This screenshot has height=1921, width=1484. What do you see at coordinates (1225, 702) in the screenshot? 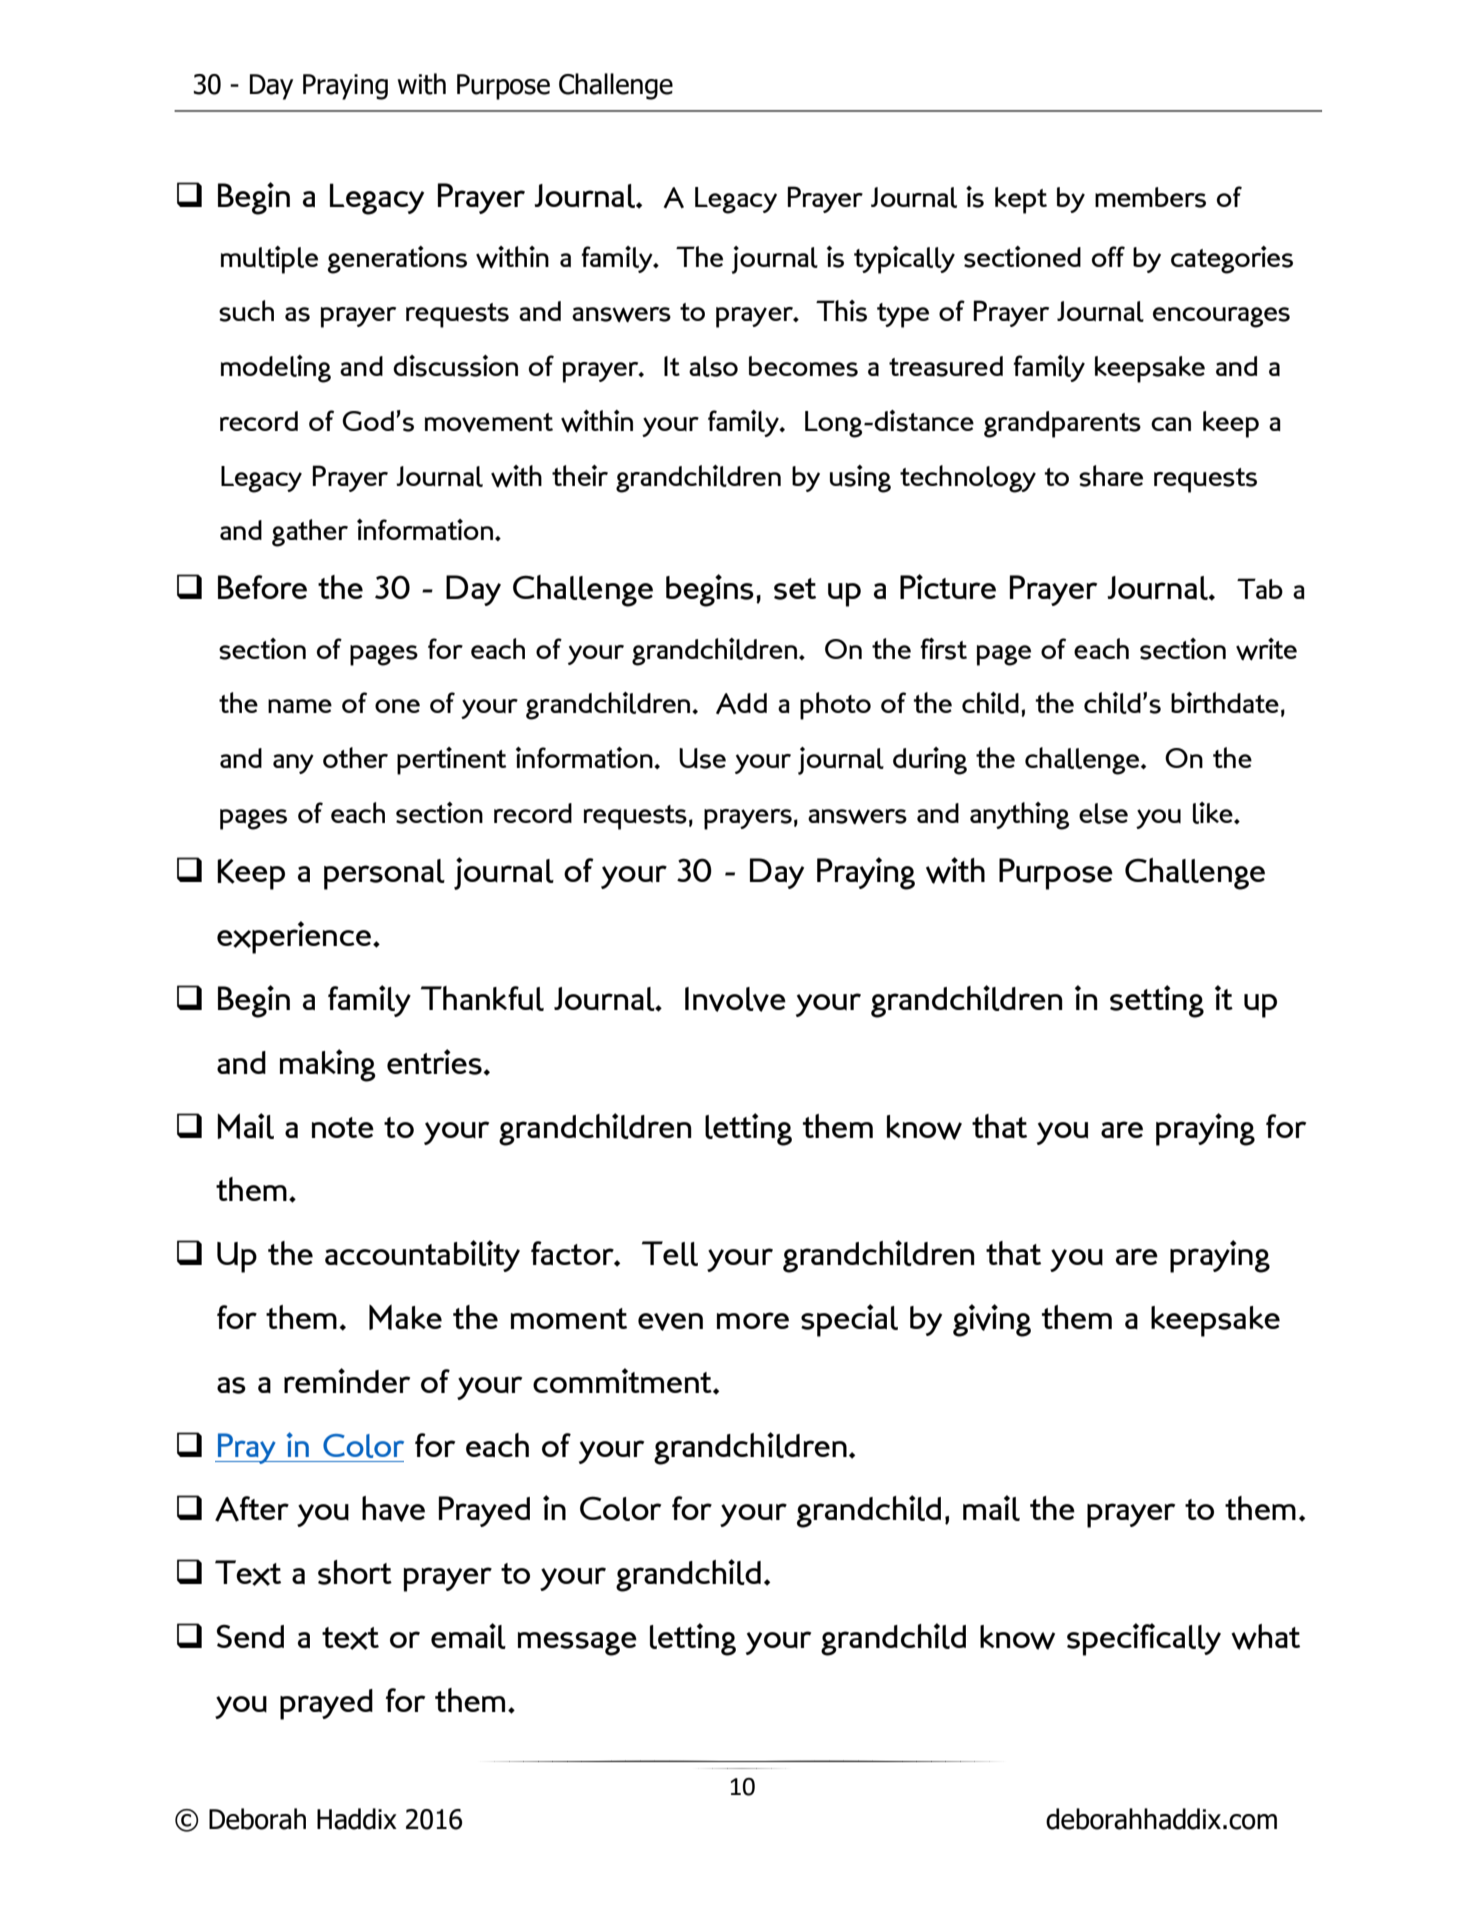
I see `birthdate` at bounding box center [1225, 702].
